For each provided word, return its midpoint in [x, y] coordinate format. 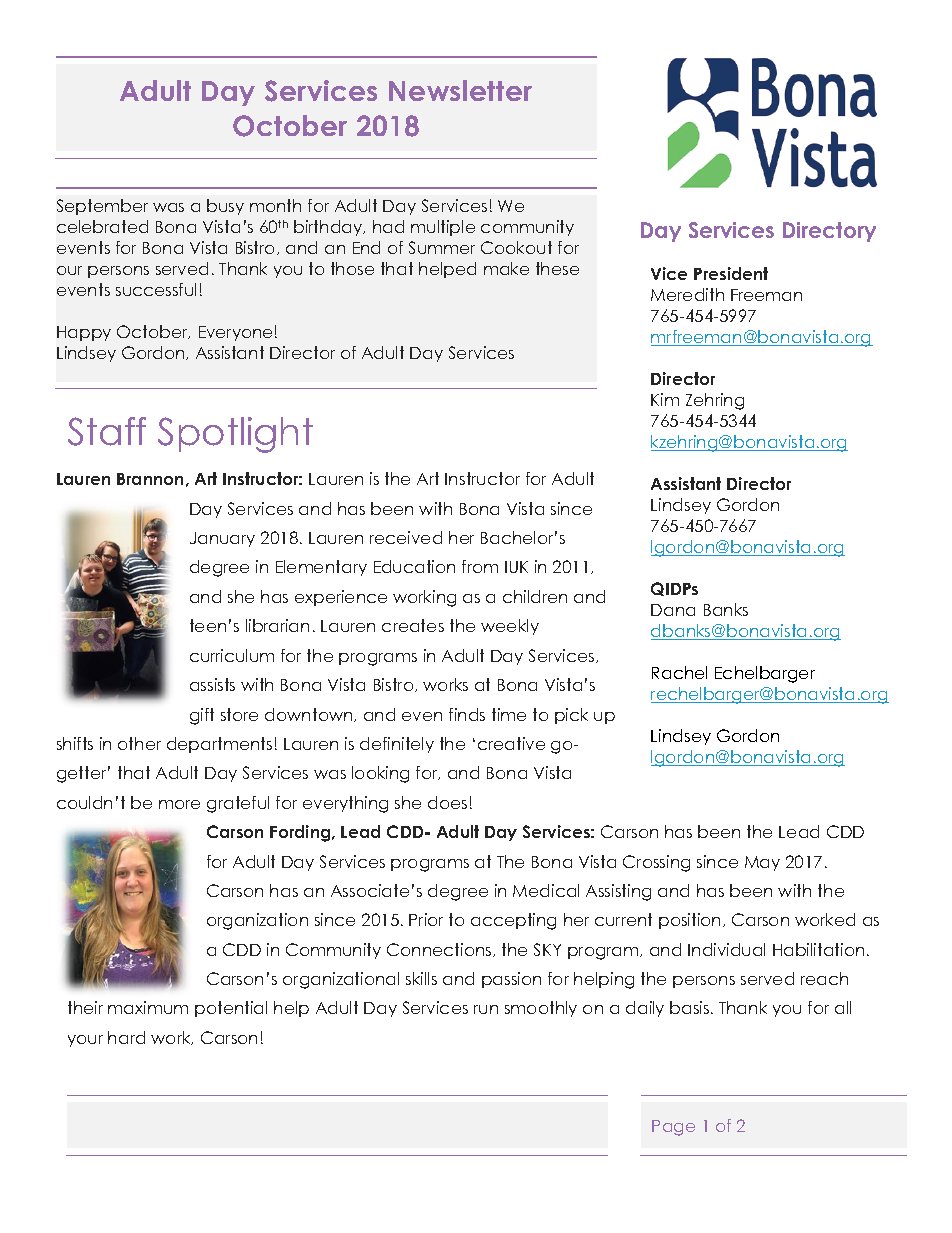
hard [126, 1037]
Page [673, 1128]
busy [225, 207]
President [731, 273]
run [486, 1009]
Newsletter [460, 90]
